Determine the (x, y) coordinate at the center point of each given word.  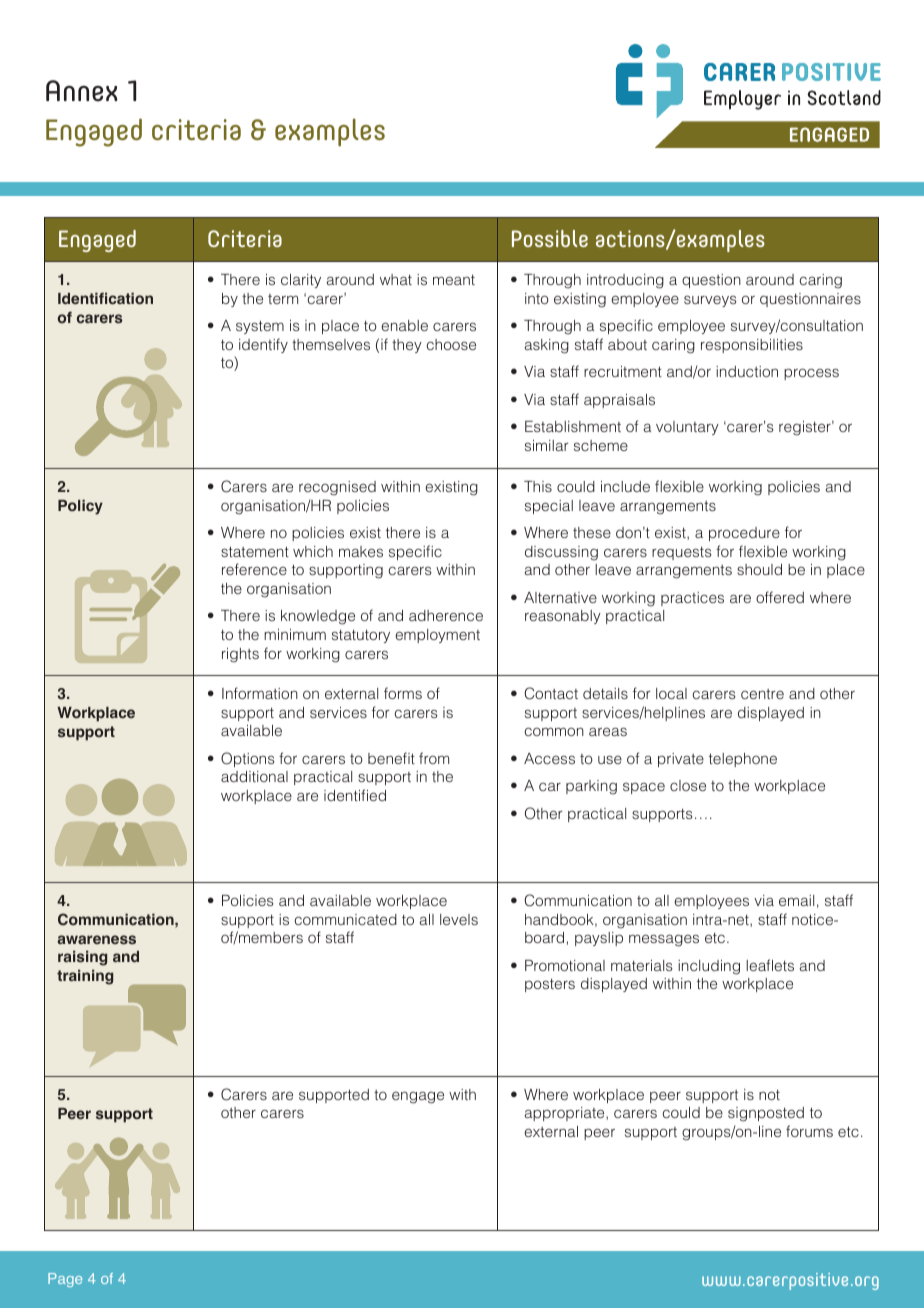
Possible (550, 238)
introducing (625, 281)
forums (809, 1131)
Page (65, 1280)
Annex (82, 91)
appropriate (566, 1114)
